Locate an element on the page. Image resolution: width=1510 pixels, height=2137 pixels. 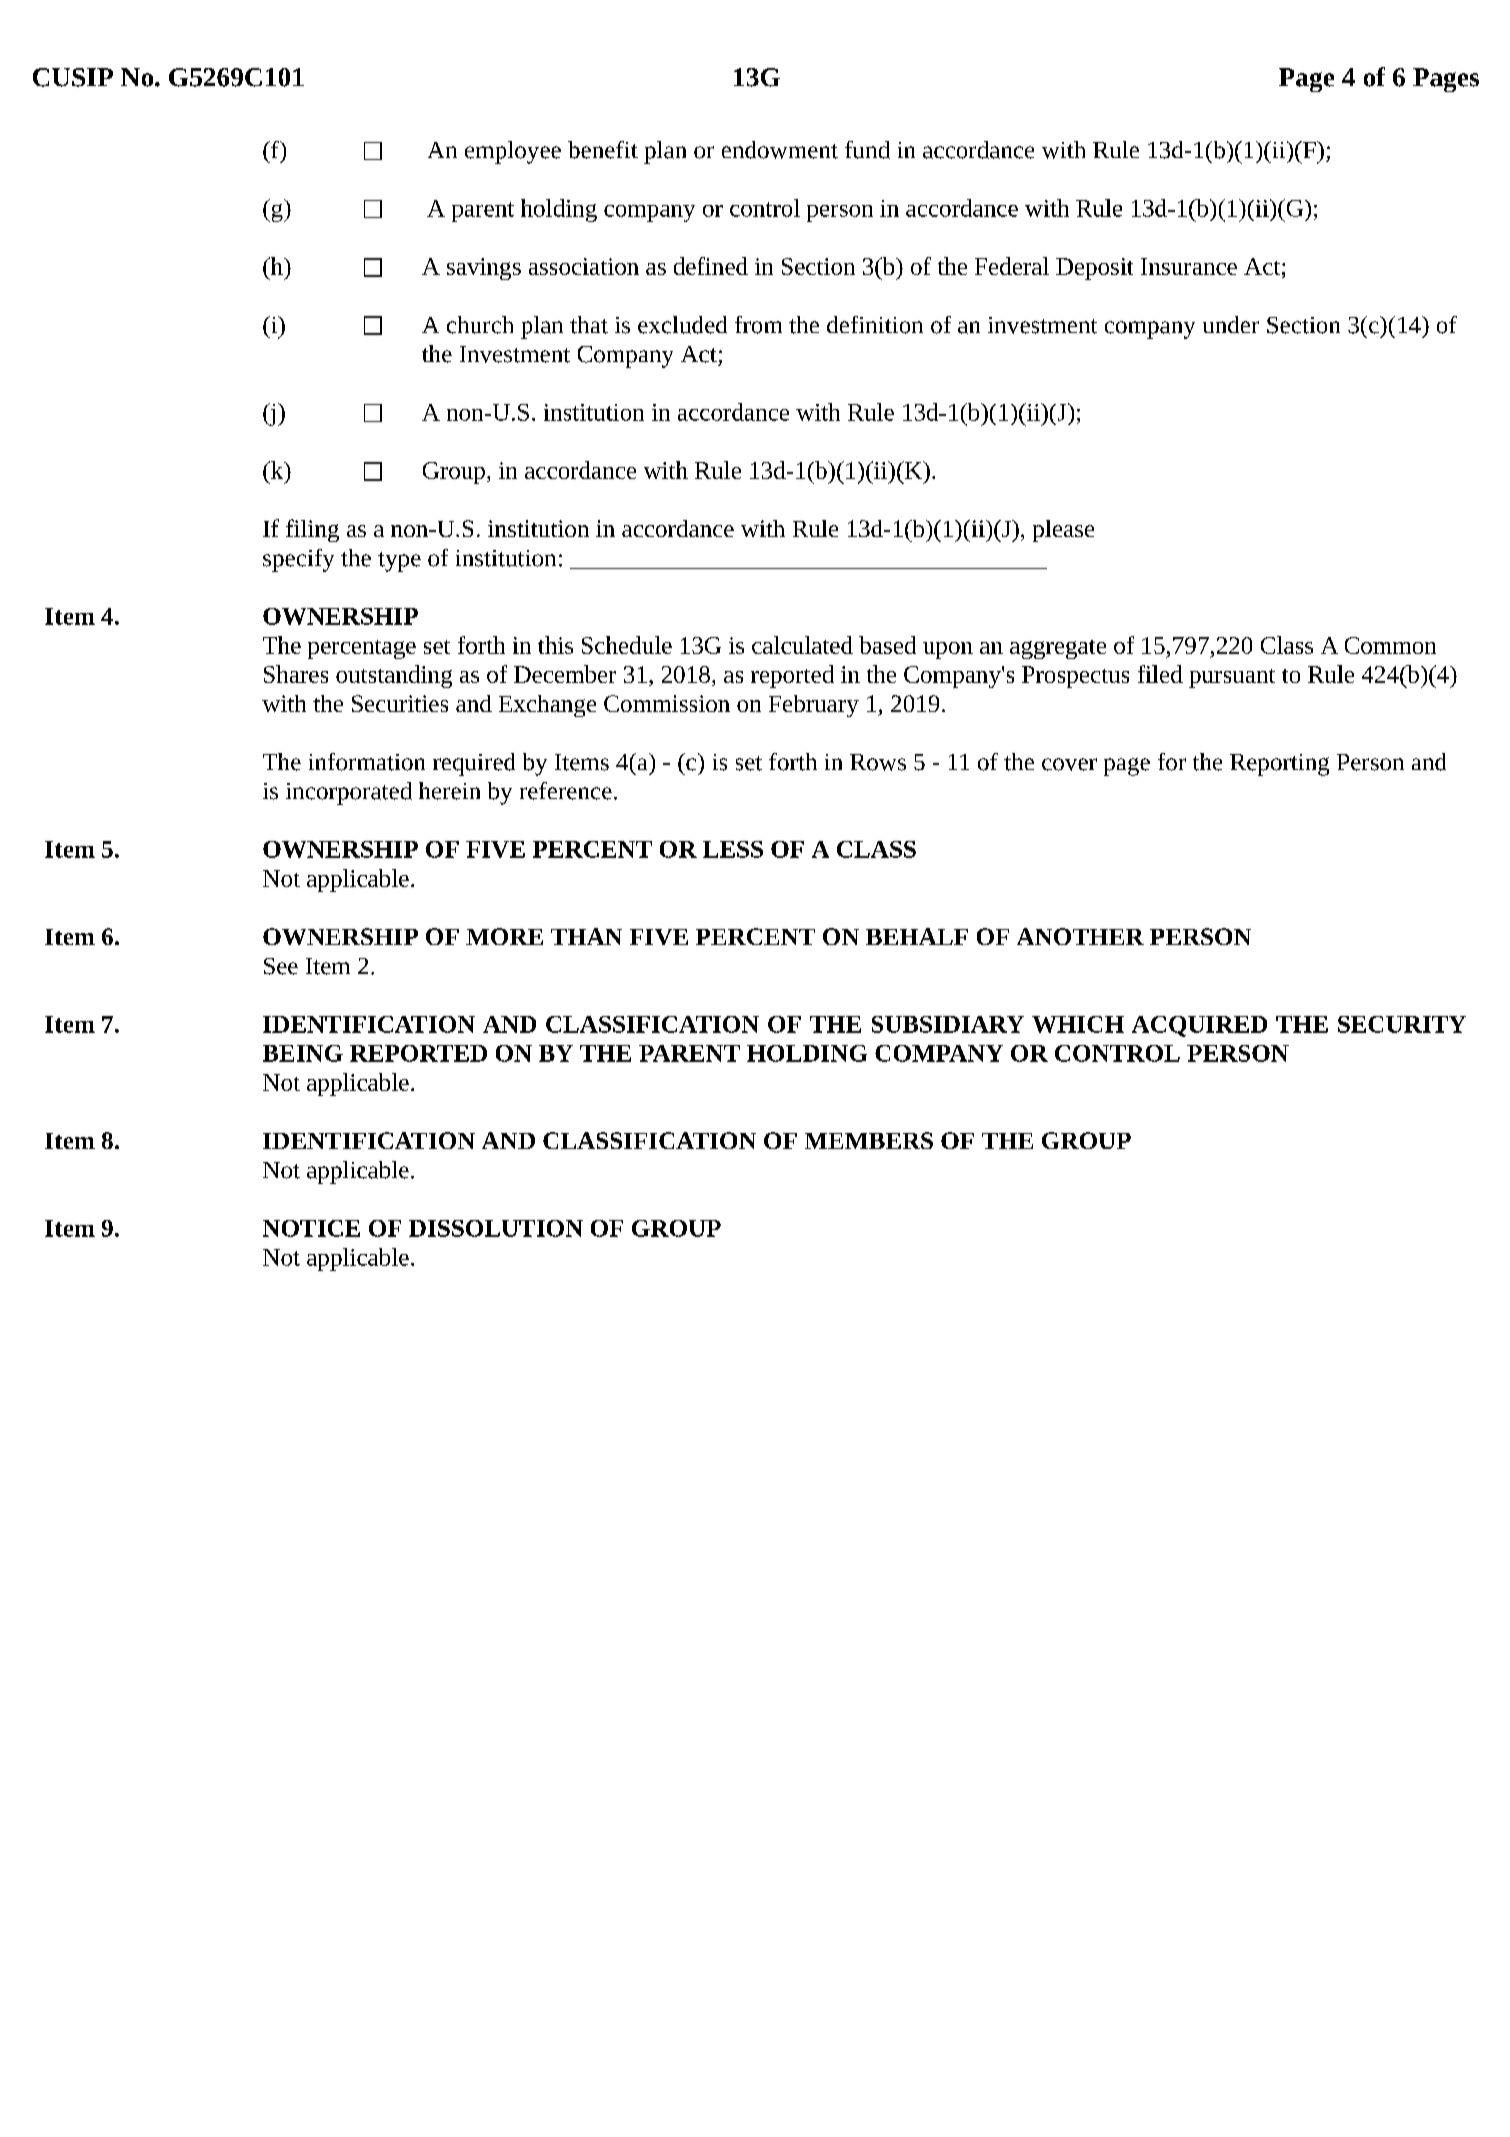
MEMBERS is located at coordinates (869, 1140).
